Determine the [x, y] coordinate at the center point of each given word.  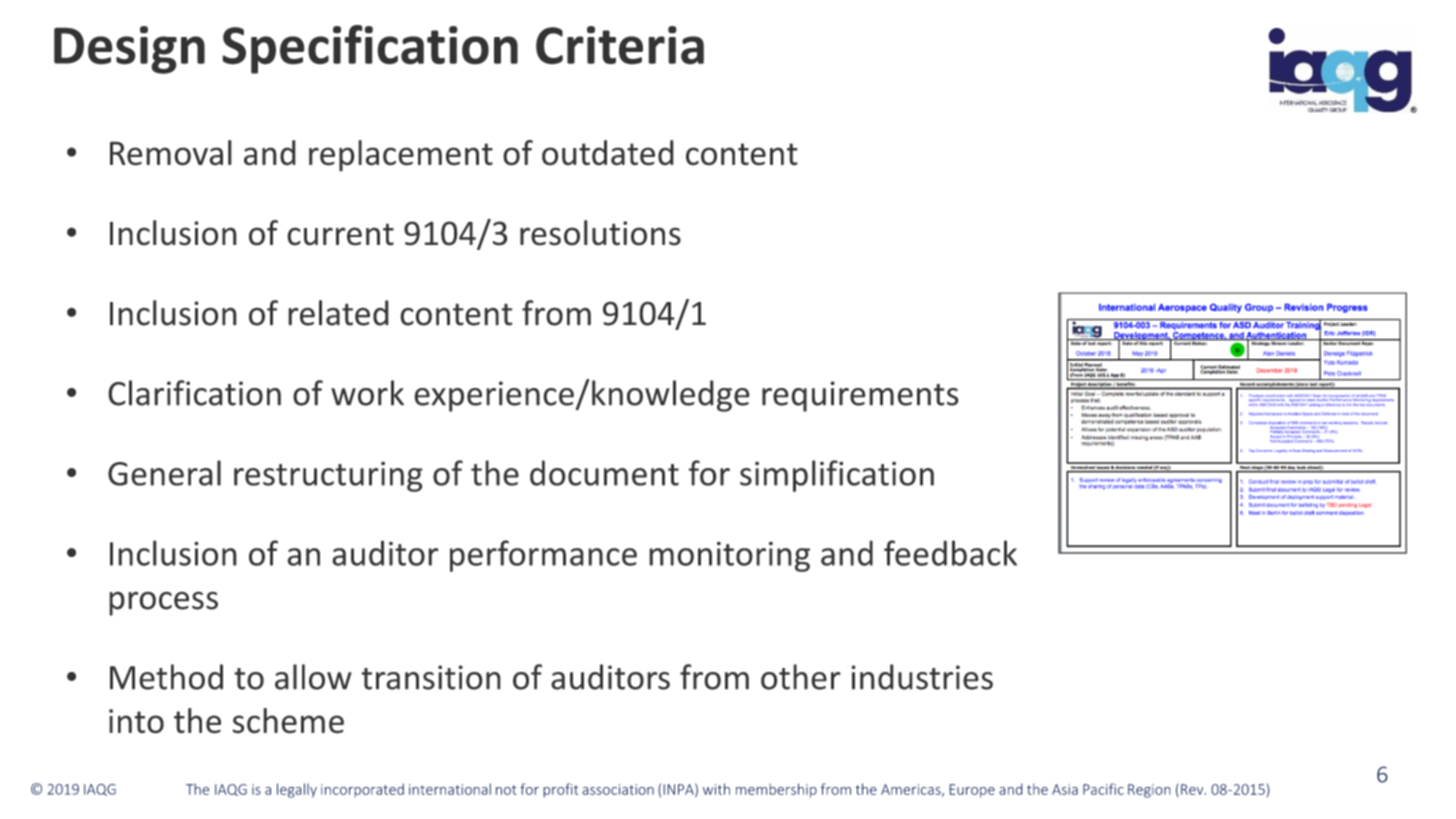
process [163, 603]
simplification [837, 476]
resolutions [600, 233]
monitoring [729, 556]
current [340, 234]
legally [297, 790]
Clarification [194, 393]
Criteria [620, 45]
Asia [1065, 789]
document [604, 473]
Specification [370, 49]
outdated [608, 153]
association [618, 789]
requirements [860, 396]
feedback [950, 553]
